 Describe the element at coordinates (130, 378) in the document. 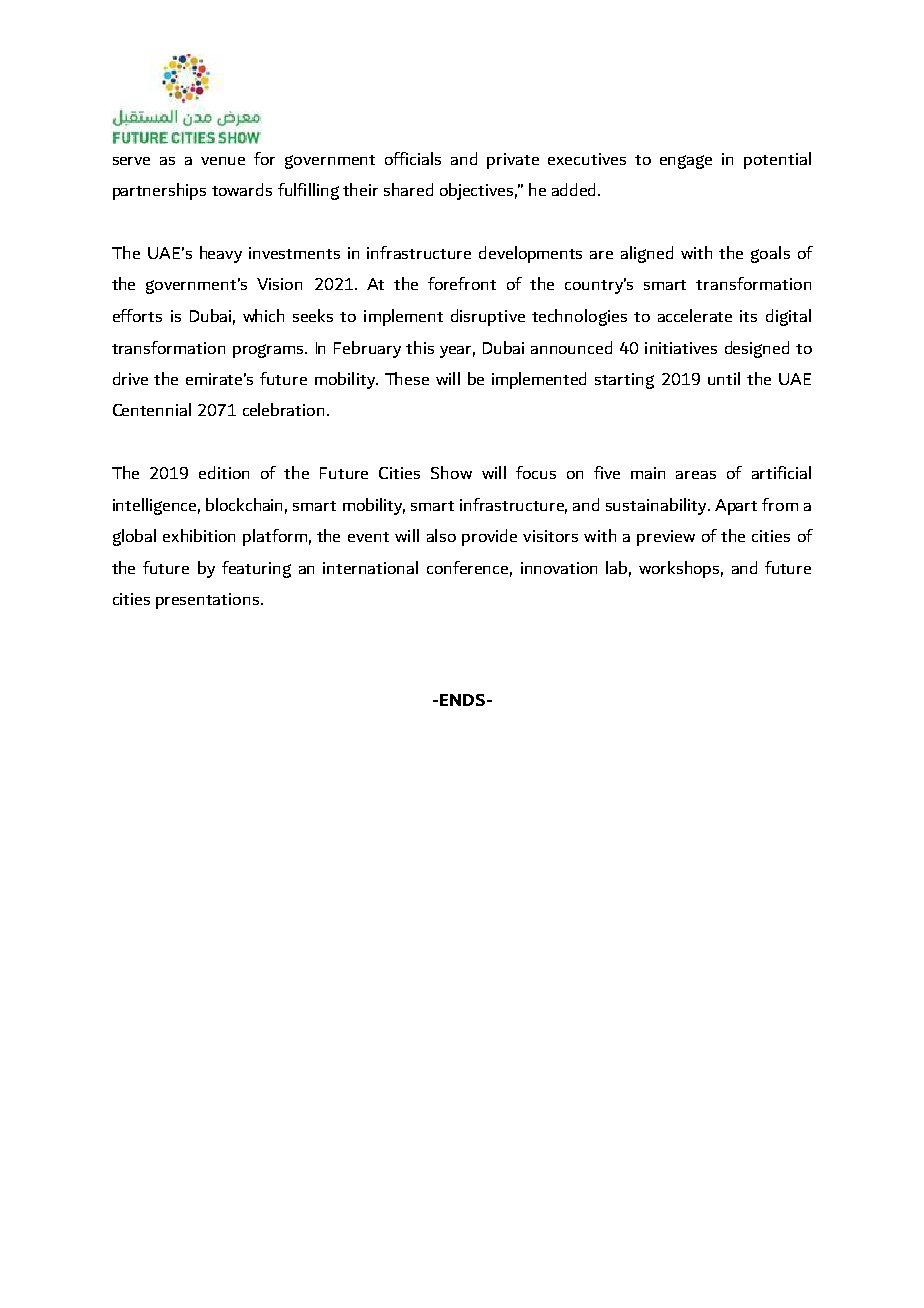

I see `drive` at that location.
